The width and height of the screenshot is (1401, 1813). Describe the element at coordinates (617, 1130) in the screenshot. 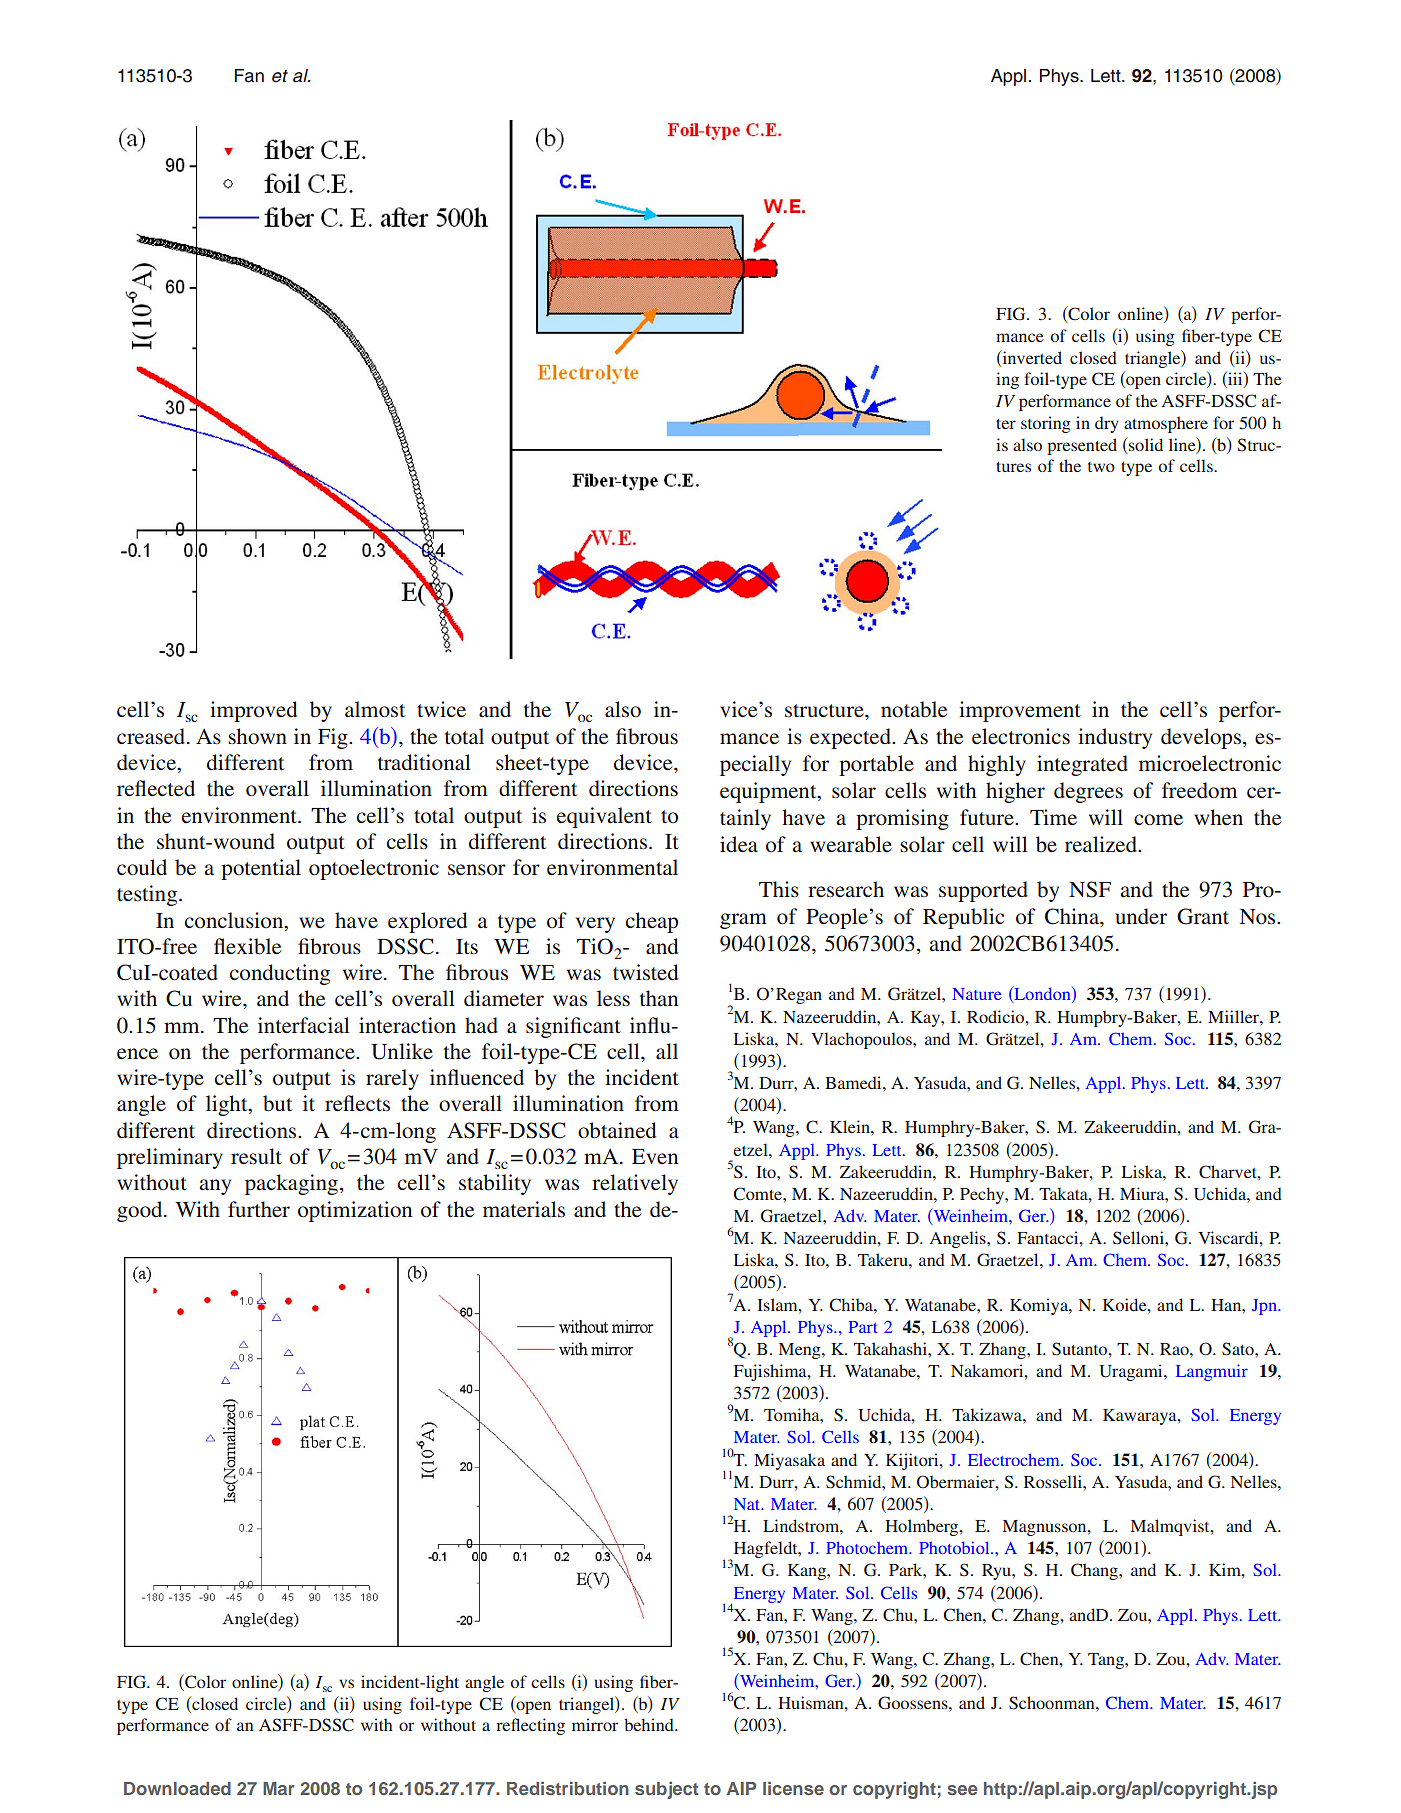

I see `obtained` at that location.
